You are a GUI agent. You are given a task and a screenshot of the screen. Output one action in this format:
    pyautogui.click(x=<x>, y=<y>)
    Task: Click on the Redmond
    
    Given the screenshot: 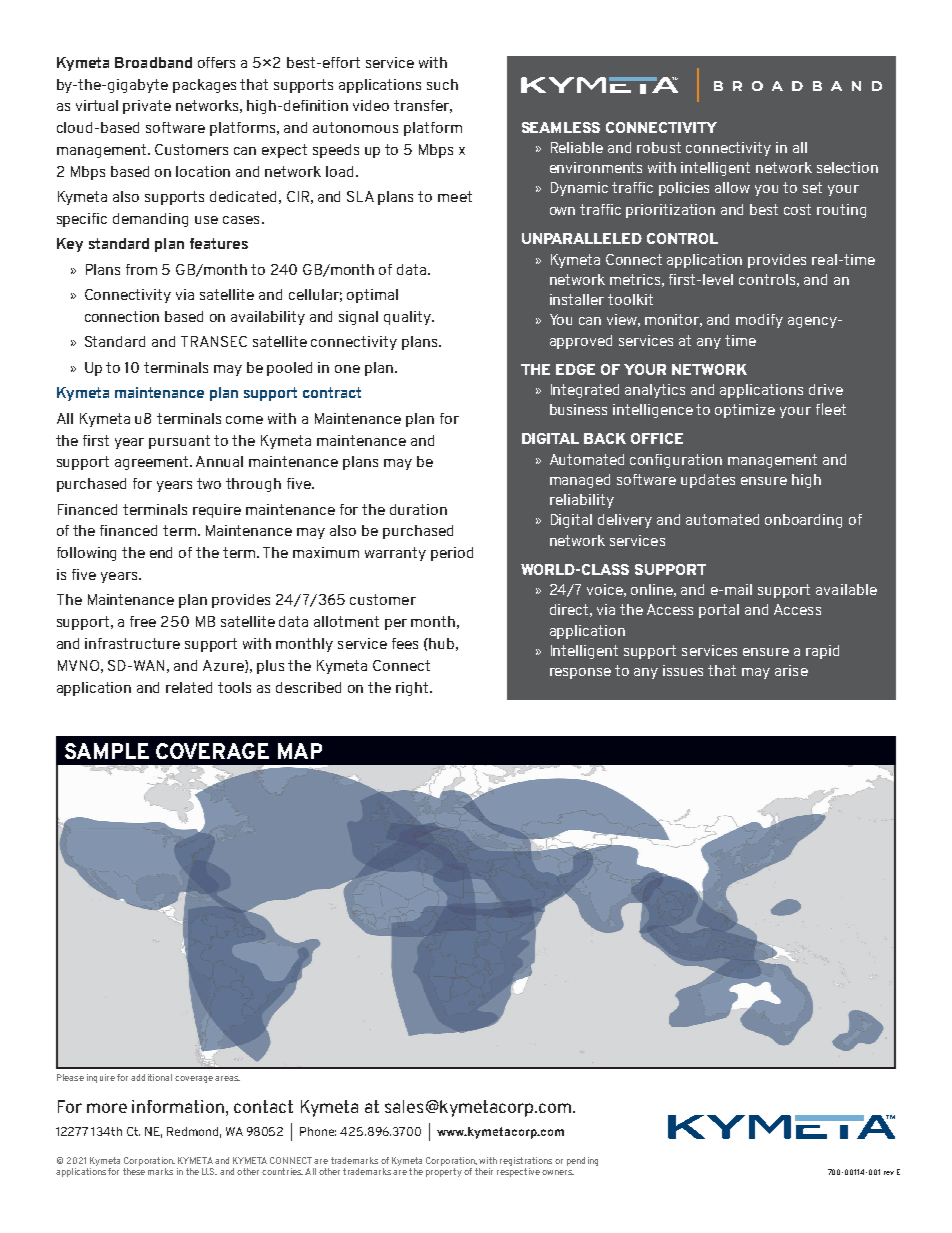 What is the action you would take?
    pyautogui.click(x=194, y=1132)
